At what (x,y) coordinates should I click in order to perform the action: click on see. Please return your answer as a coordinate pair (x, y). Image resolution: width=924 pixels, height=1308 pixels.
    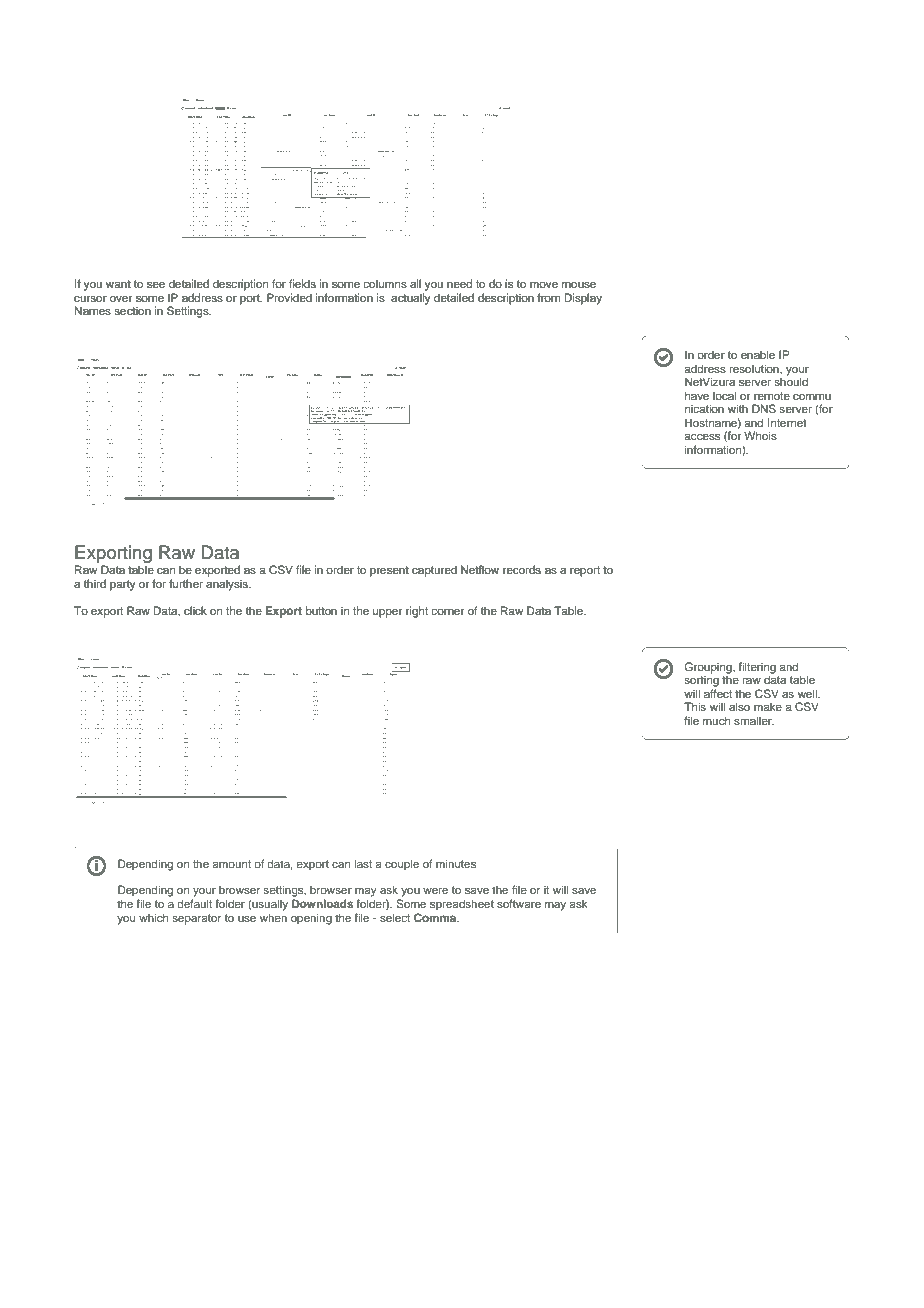
    Looking at the image, I should click on (156, 284).
